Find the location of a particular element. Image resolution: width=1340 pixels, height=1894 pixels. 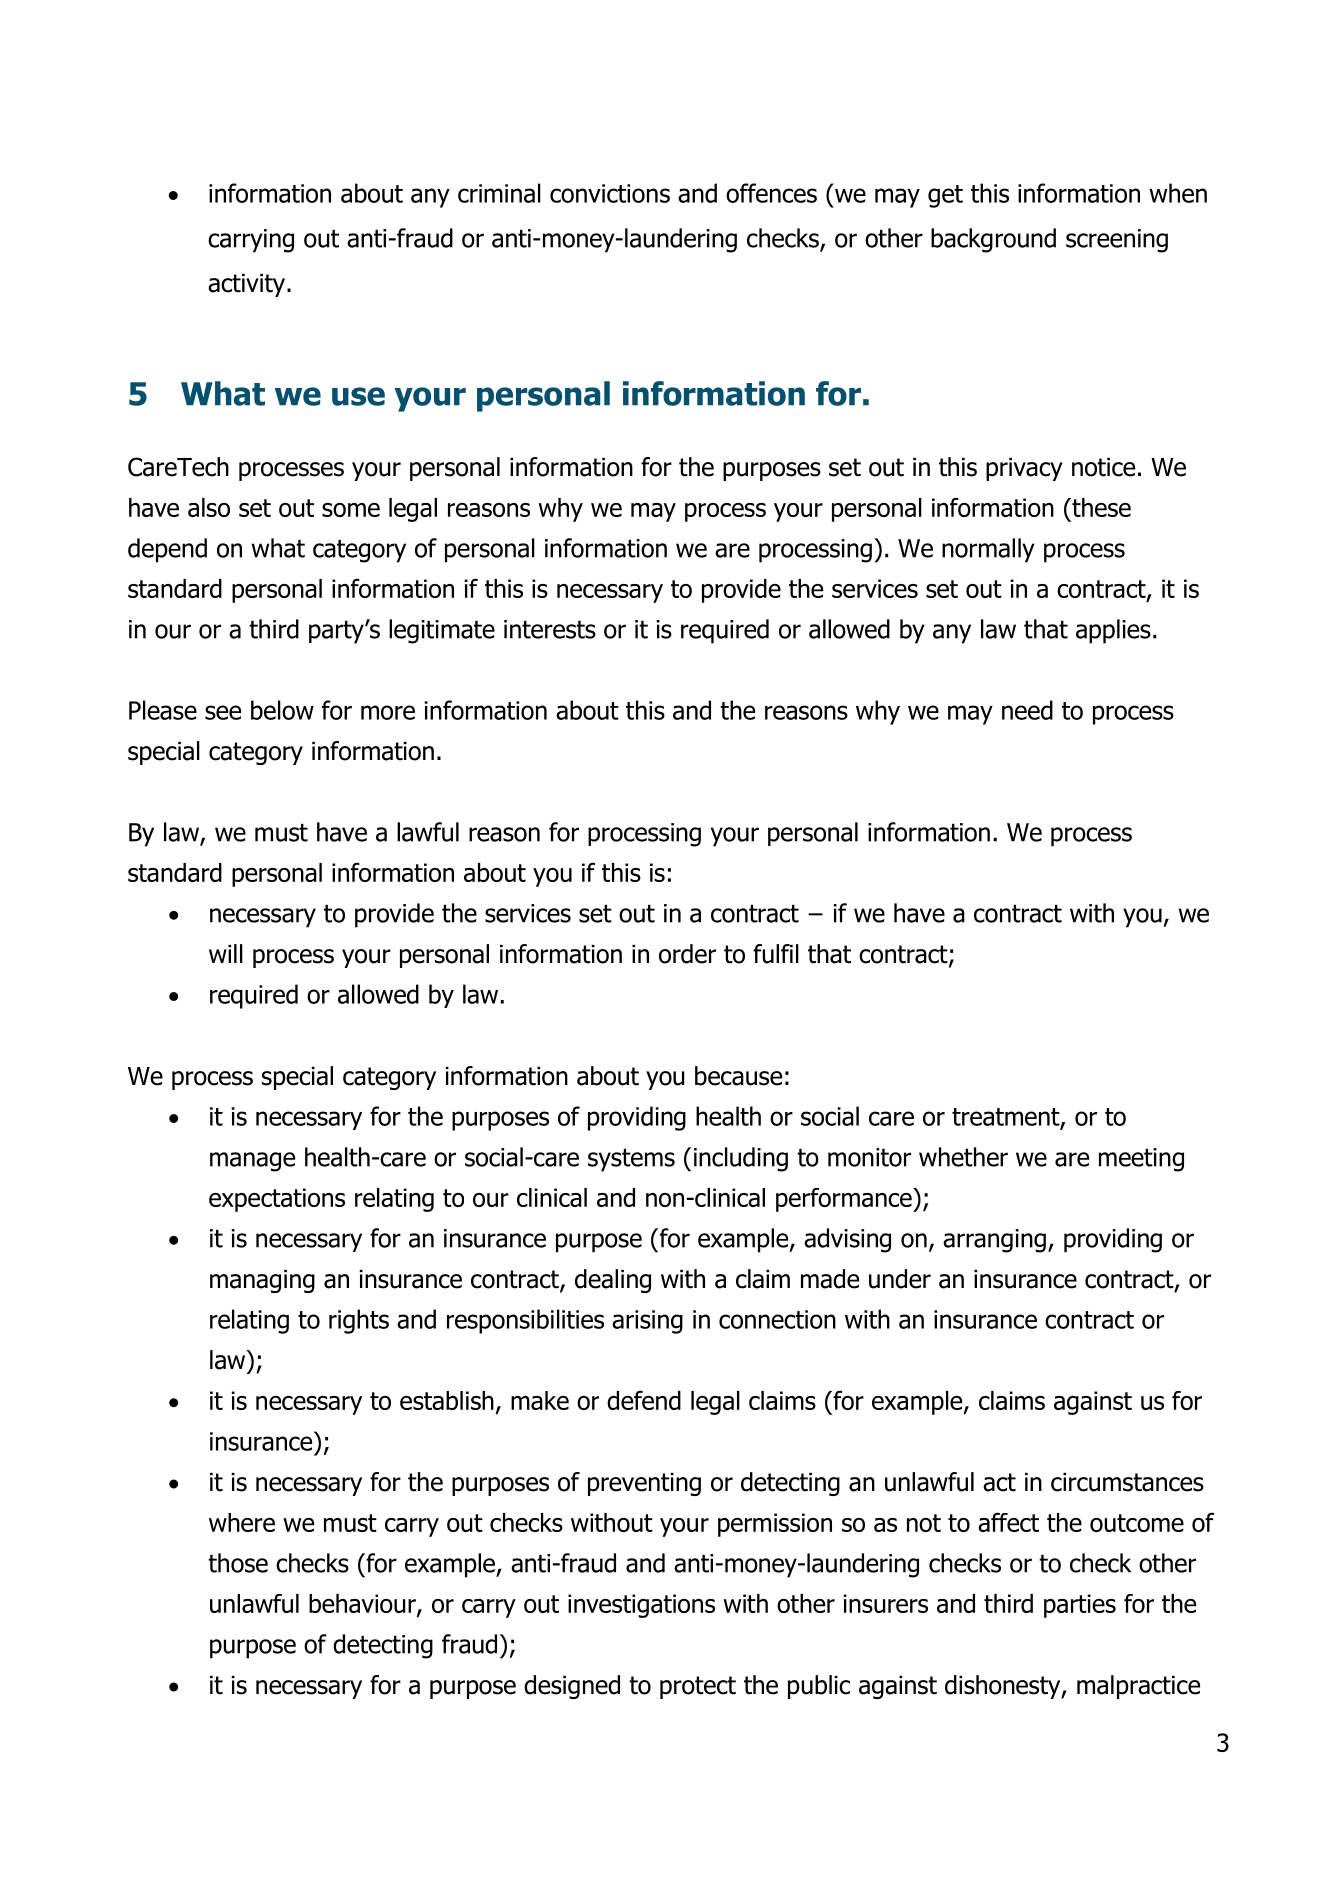

activity is located at coordinates (246, 285).
